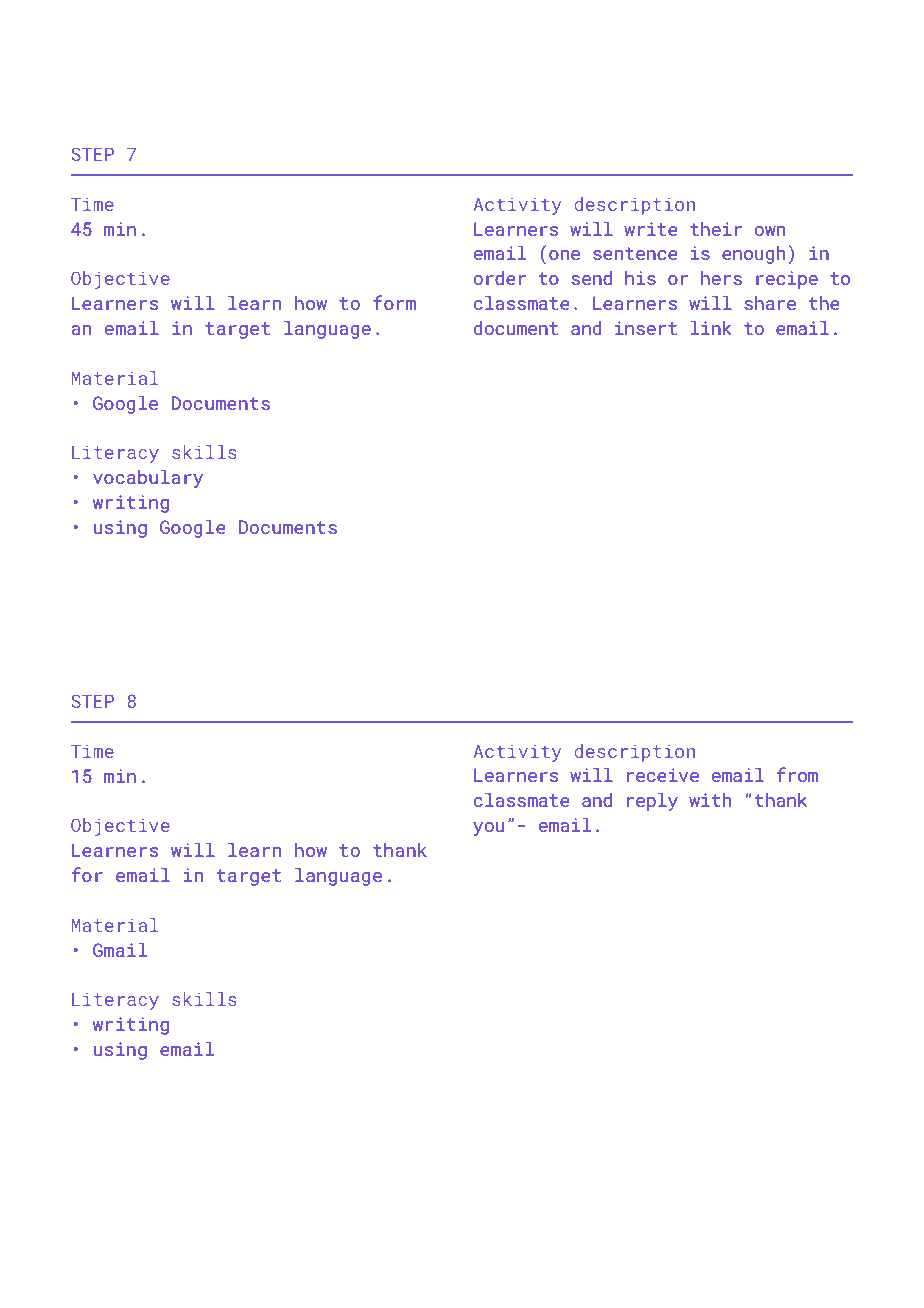 The image size is (924, 1308). What do you see at coordinates (797, 774) in the document?
I see `from` at bounding box center [797, 774].
